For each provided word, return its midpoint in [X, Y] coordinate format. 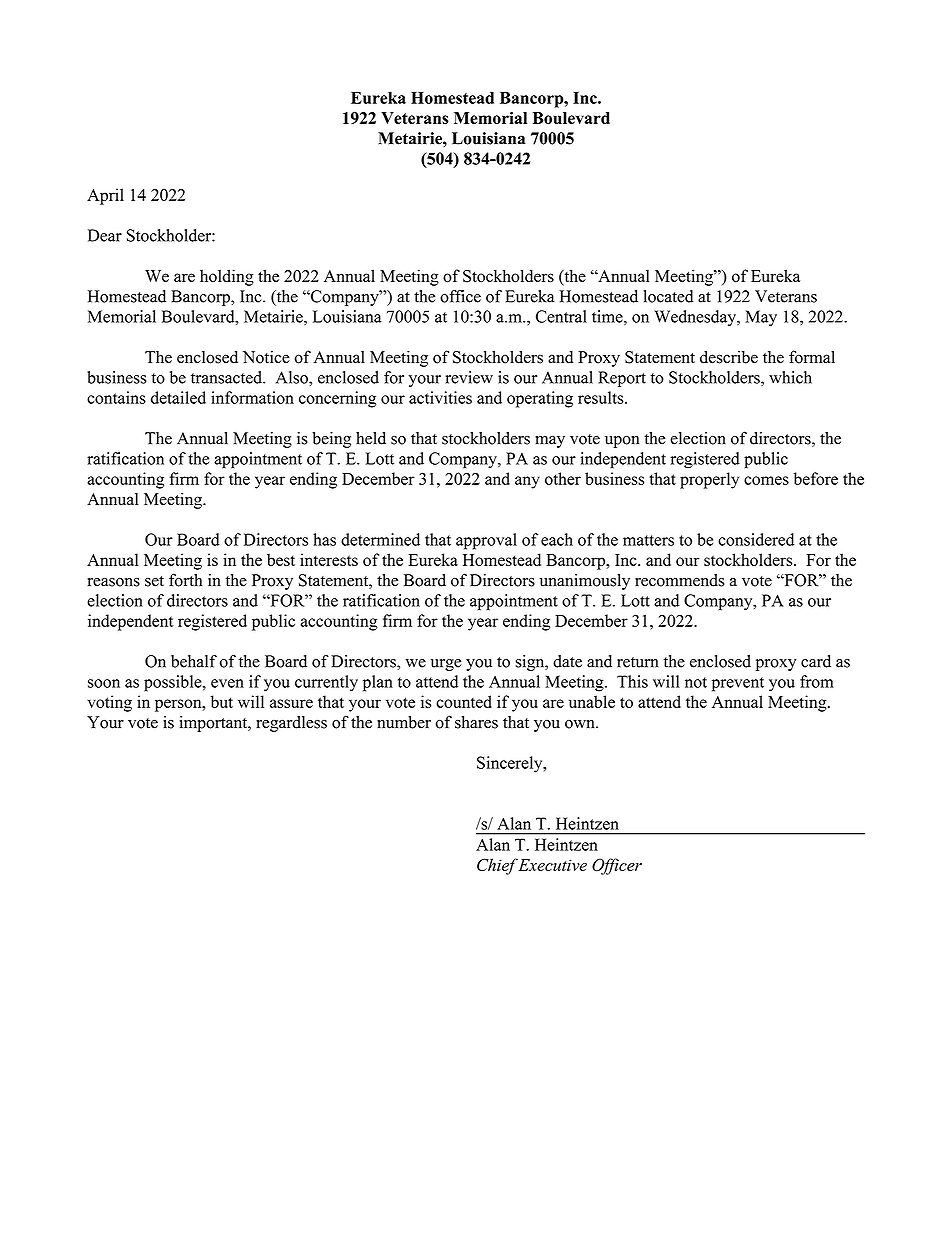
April [105, 196]
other [563, 478]
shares [476, 722]
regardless [291, 724]
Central [561, 316]
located [669, 296]
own [581, 724]
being [331, 440]
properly [709, 480]
